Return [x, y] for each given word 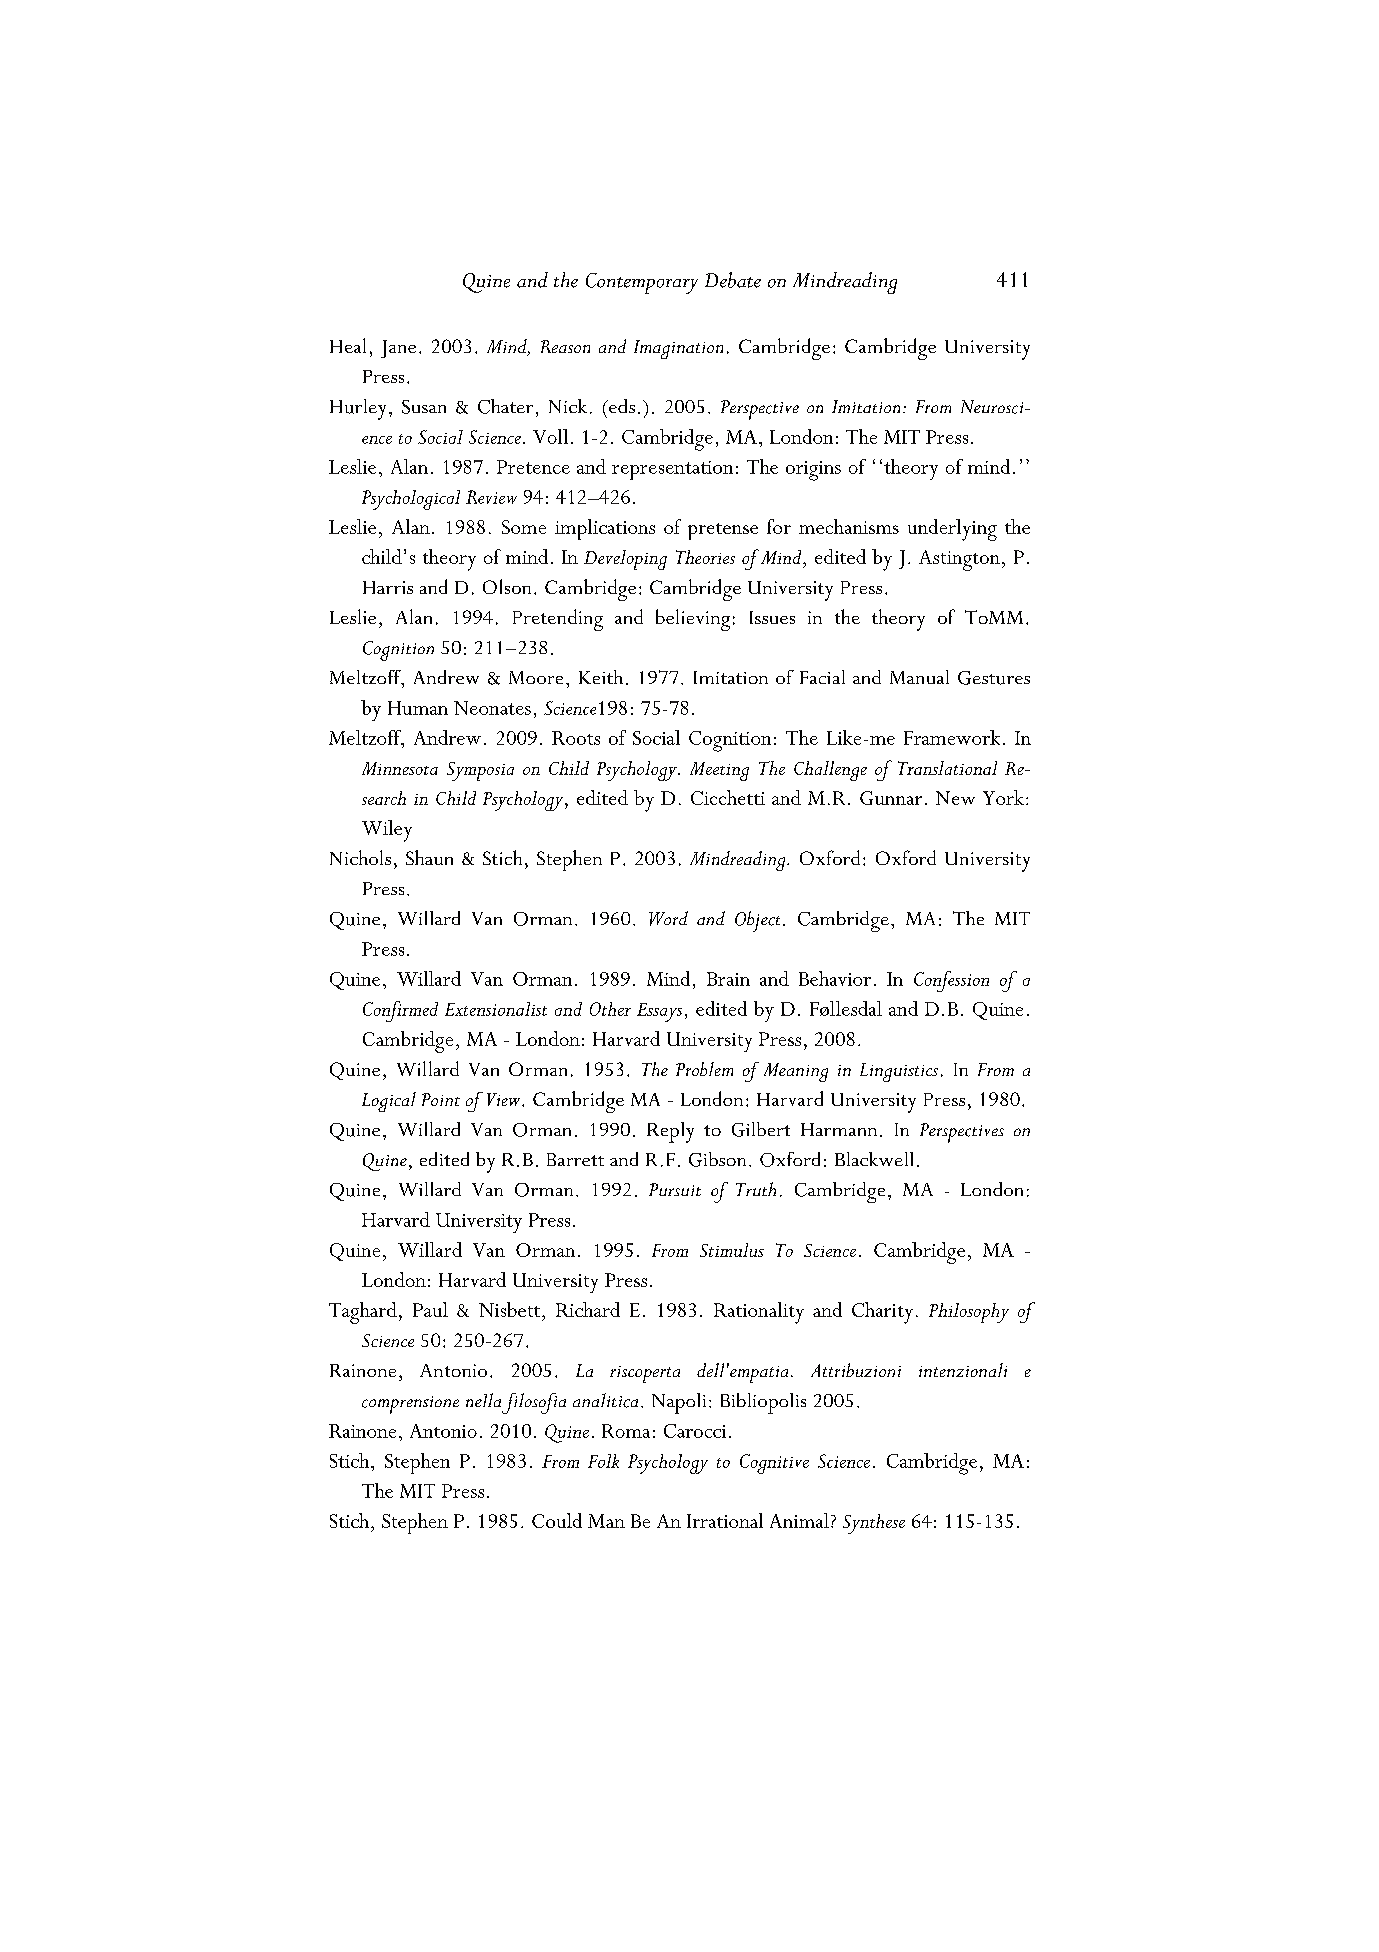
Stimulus [732, 1250]
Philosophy [969, 1313]
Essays [659, 1012]
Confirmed [400, 1011]
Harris [388, 587]
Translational [947, 768]
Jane [398, 349]
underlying [952, 530]
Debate [733, 280]
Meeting [719, 771]
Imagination [678, 349]
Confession [951, 981]
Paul [430, 1309]
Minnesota [400, 768]
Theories [705, 557]
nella [483, 1400]
